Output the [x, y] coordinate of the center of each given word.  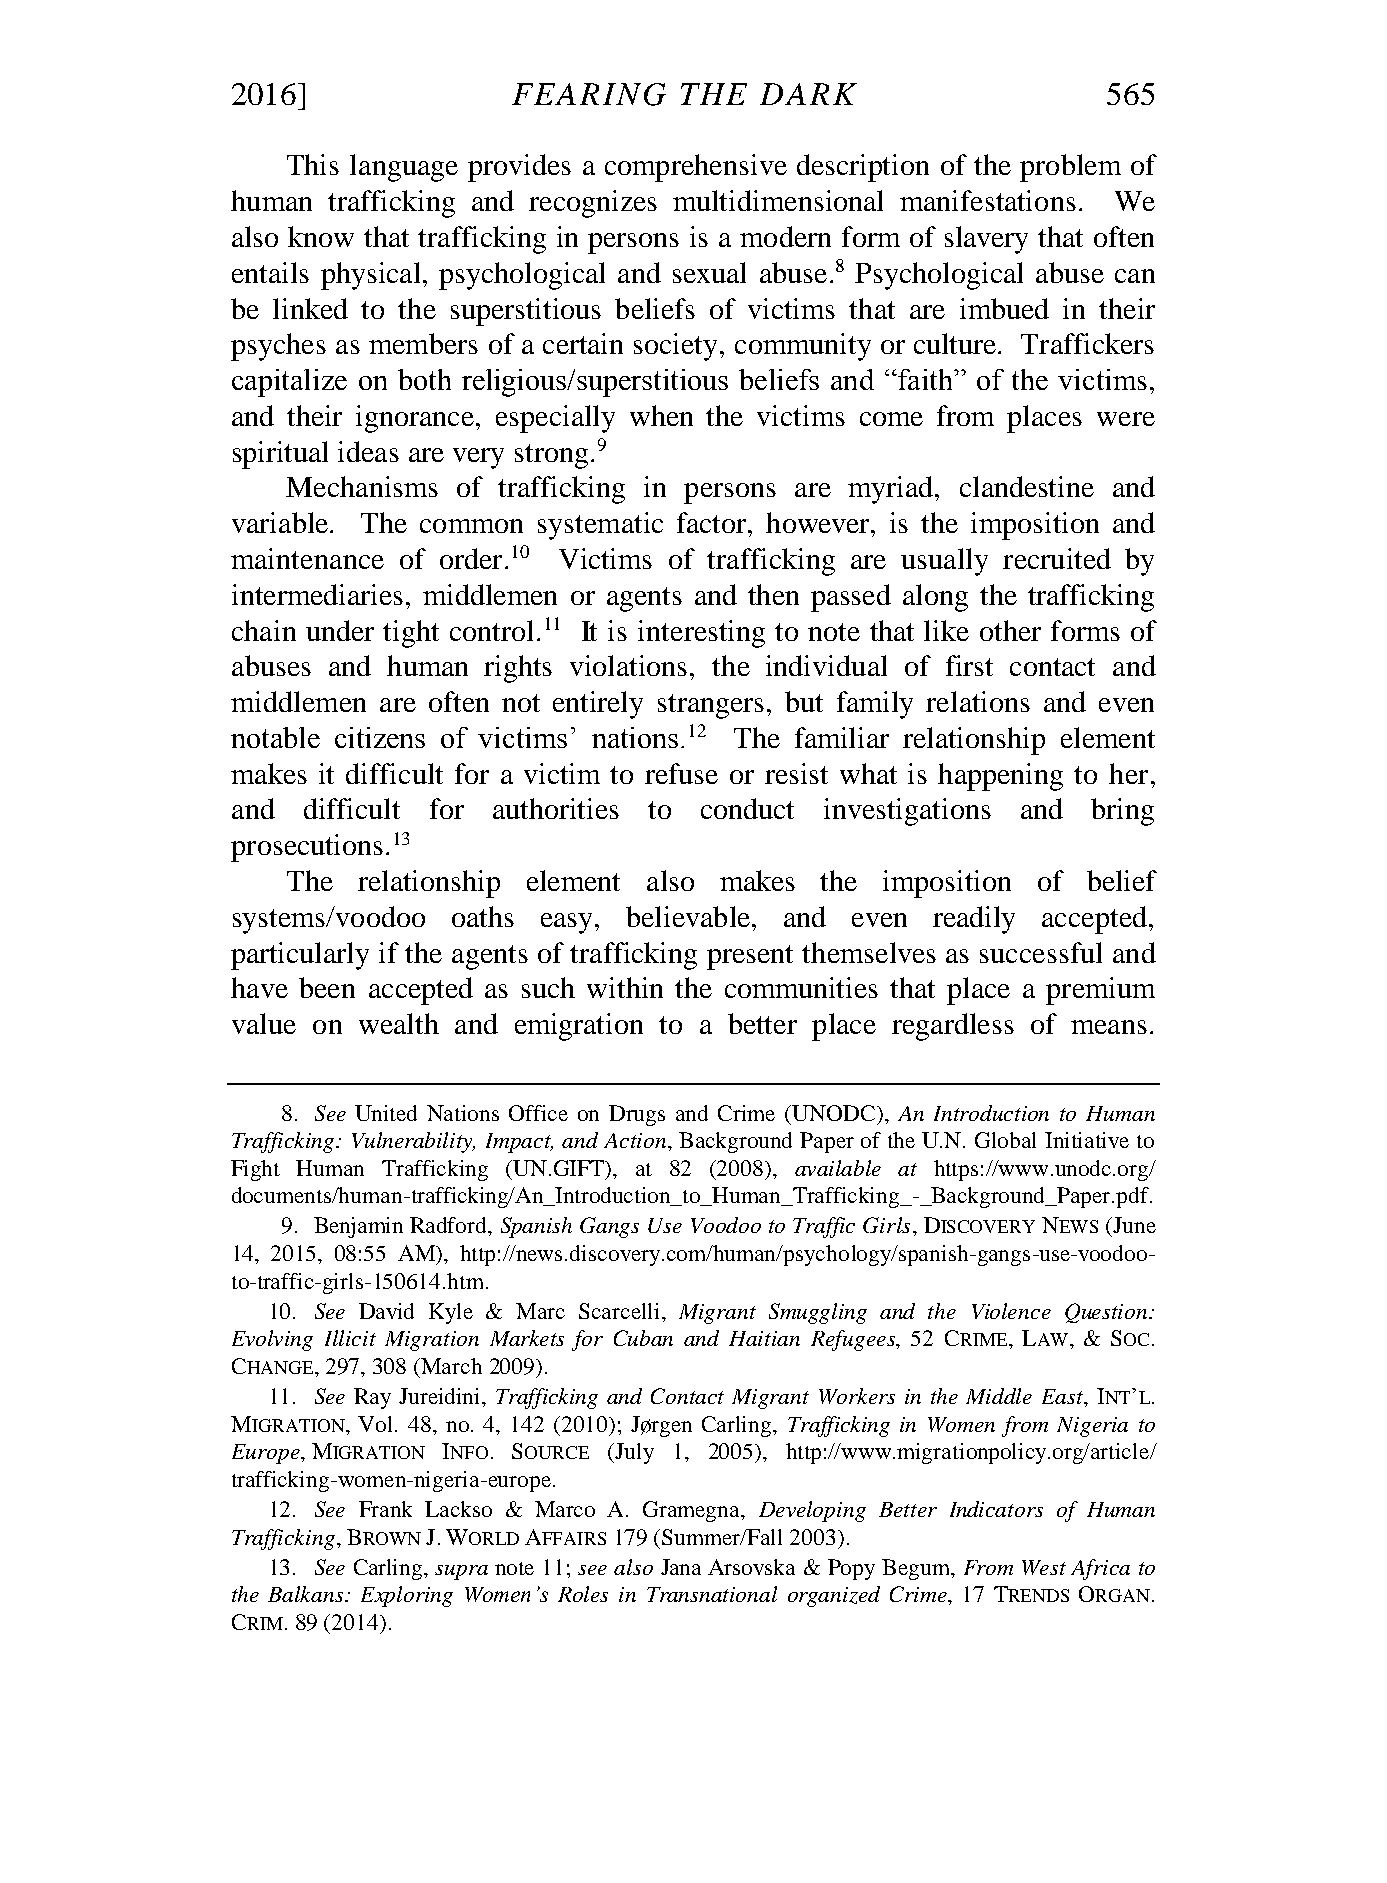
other [1010, 630]
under [340, 630]
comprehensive [696, 168]
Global [1005, 1140]
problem [1070, 168]
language [404, 168]
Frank [385, 1509]
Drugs [637, 1115]
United [386, 1113]
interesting [701, 634]
